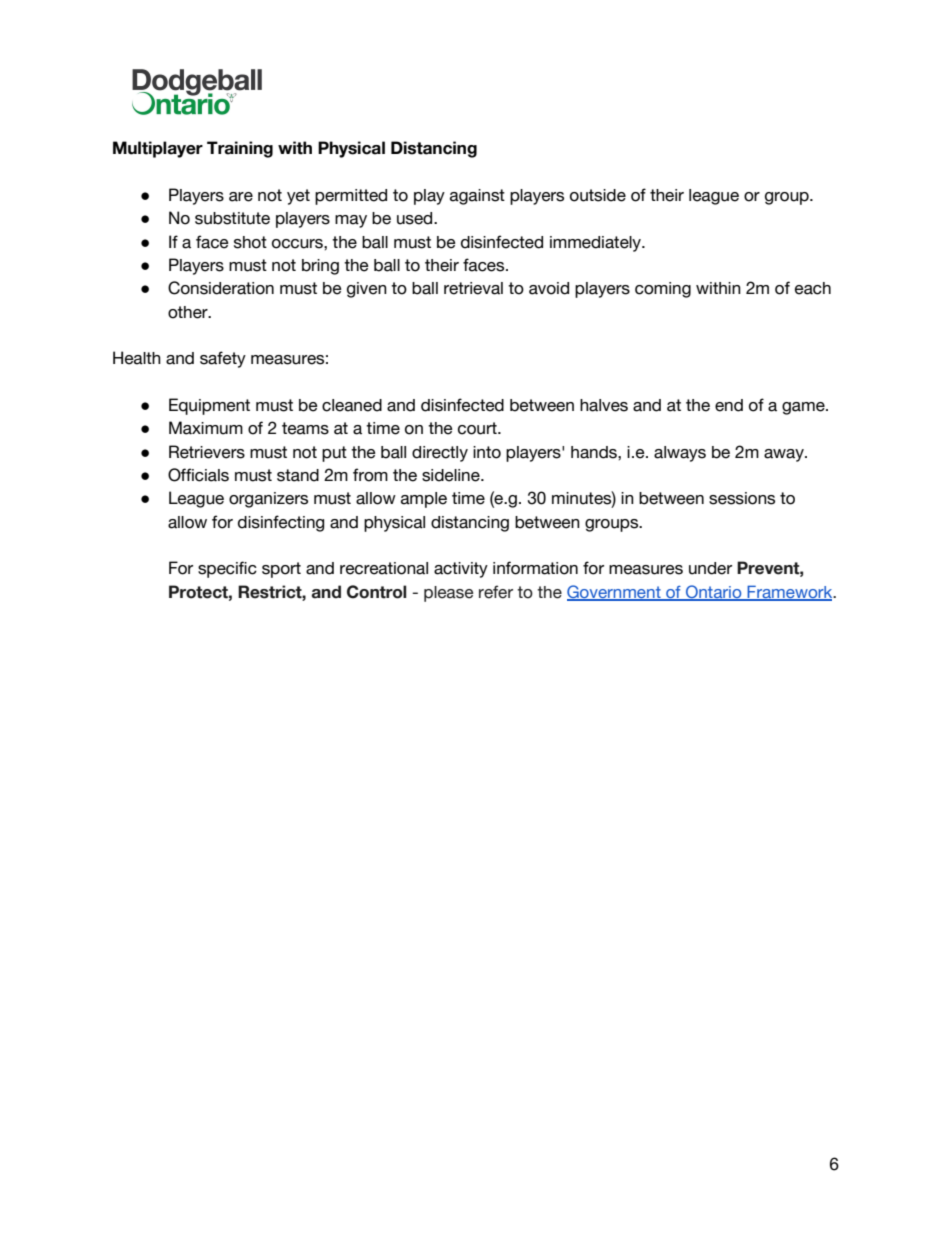  What do you see at coordinates (209, 406) in the screenshot?
I see `Equipment` at bounding box center [209, 406].
